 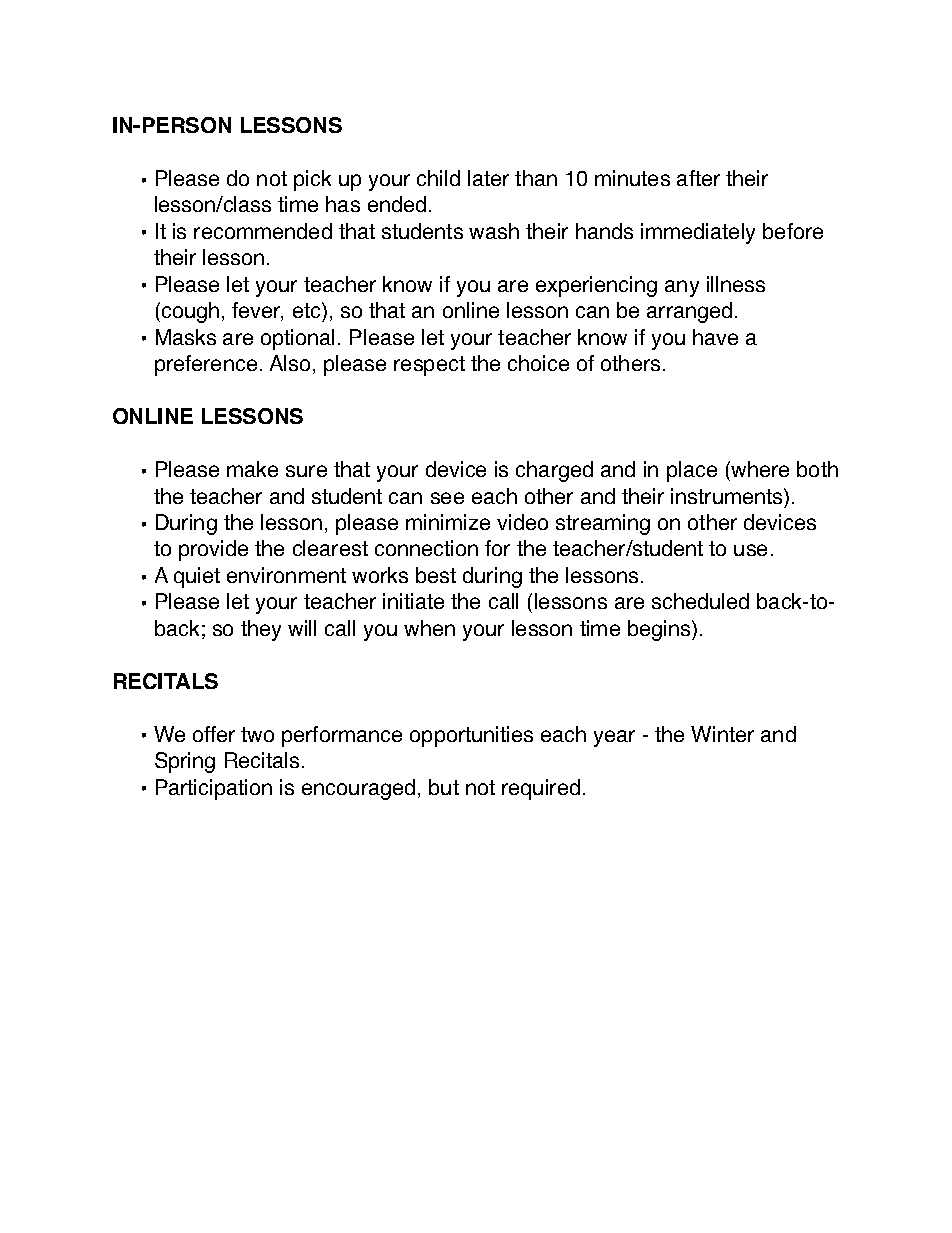 I want to click on make, so click(x=252, y=469).
